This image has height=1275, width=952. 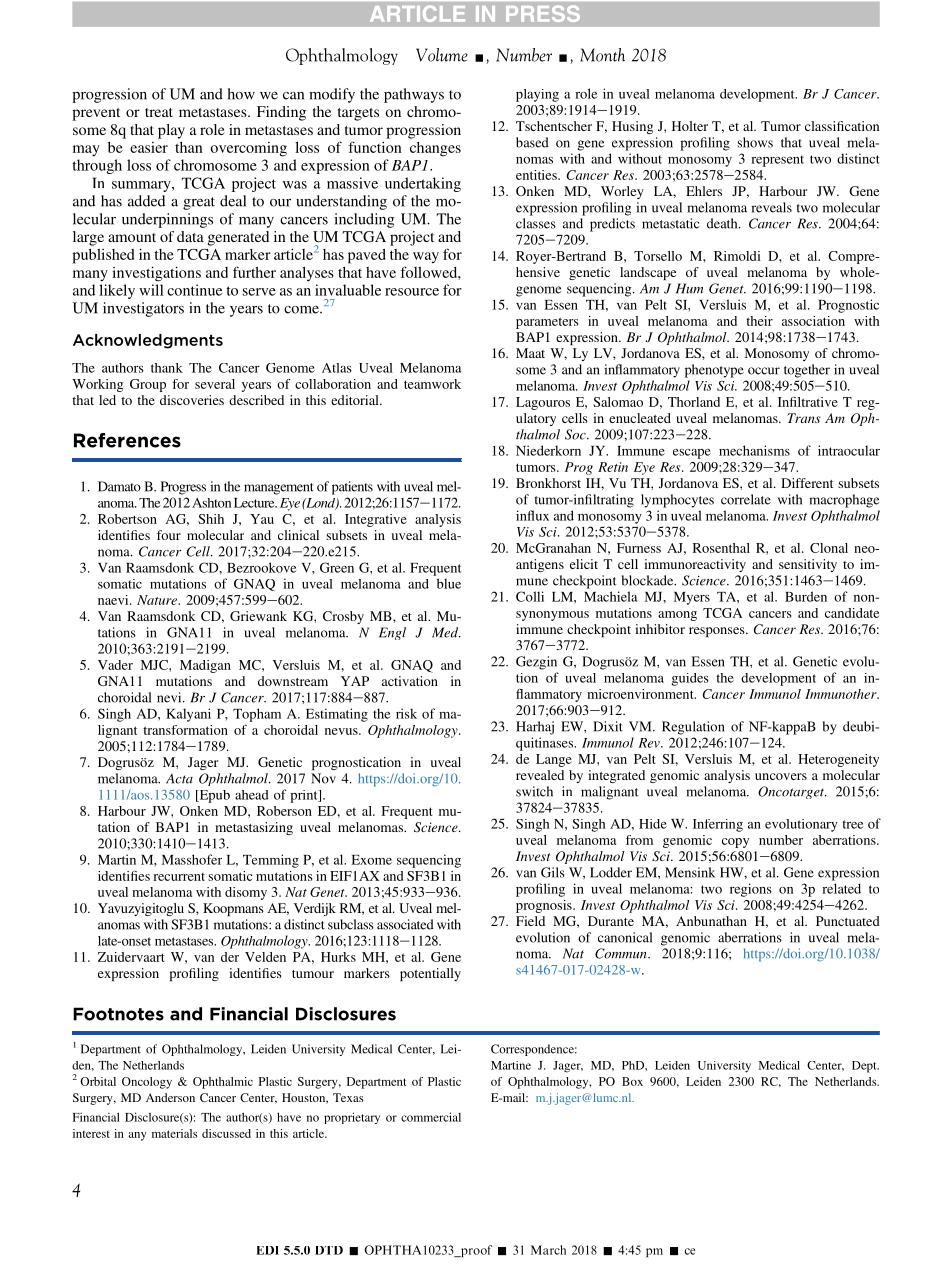 I want to click on Dept, so click(x=865, y=1067).
